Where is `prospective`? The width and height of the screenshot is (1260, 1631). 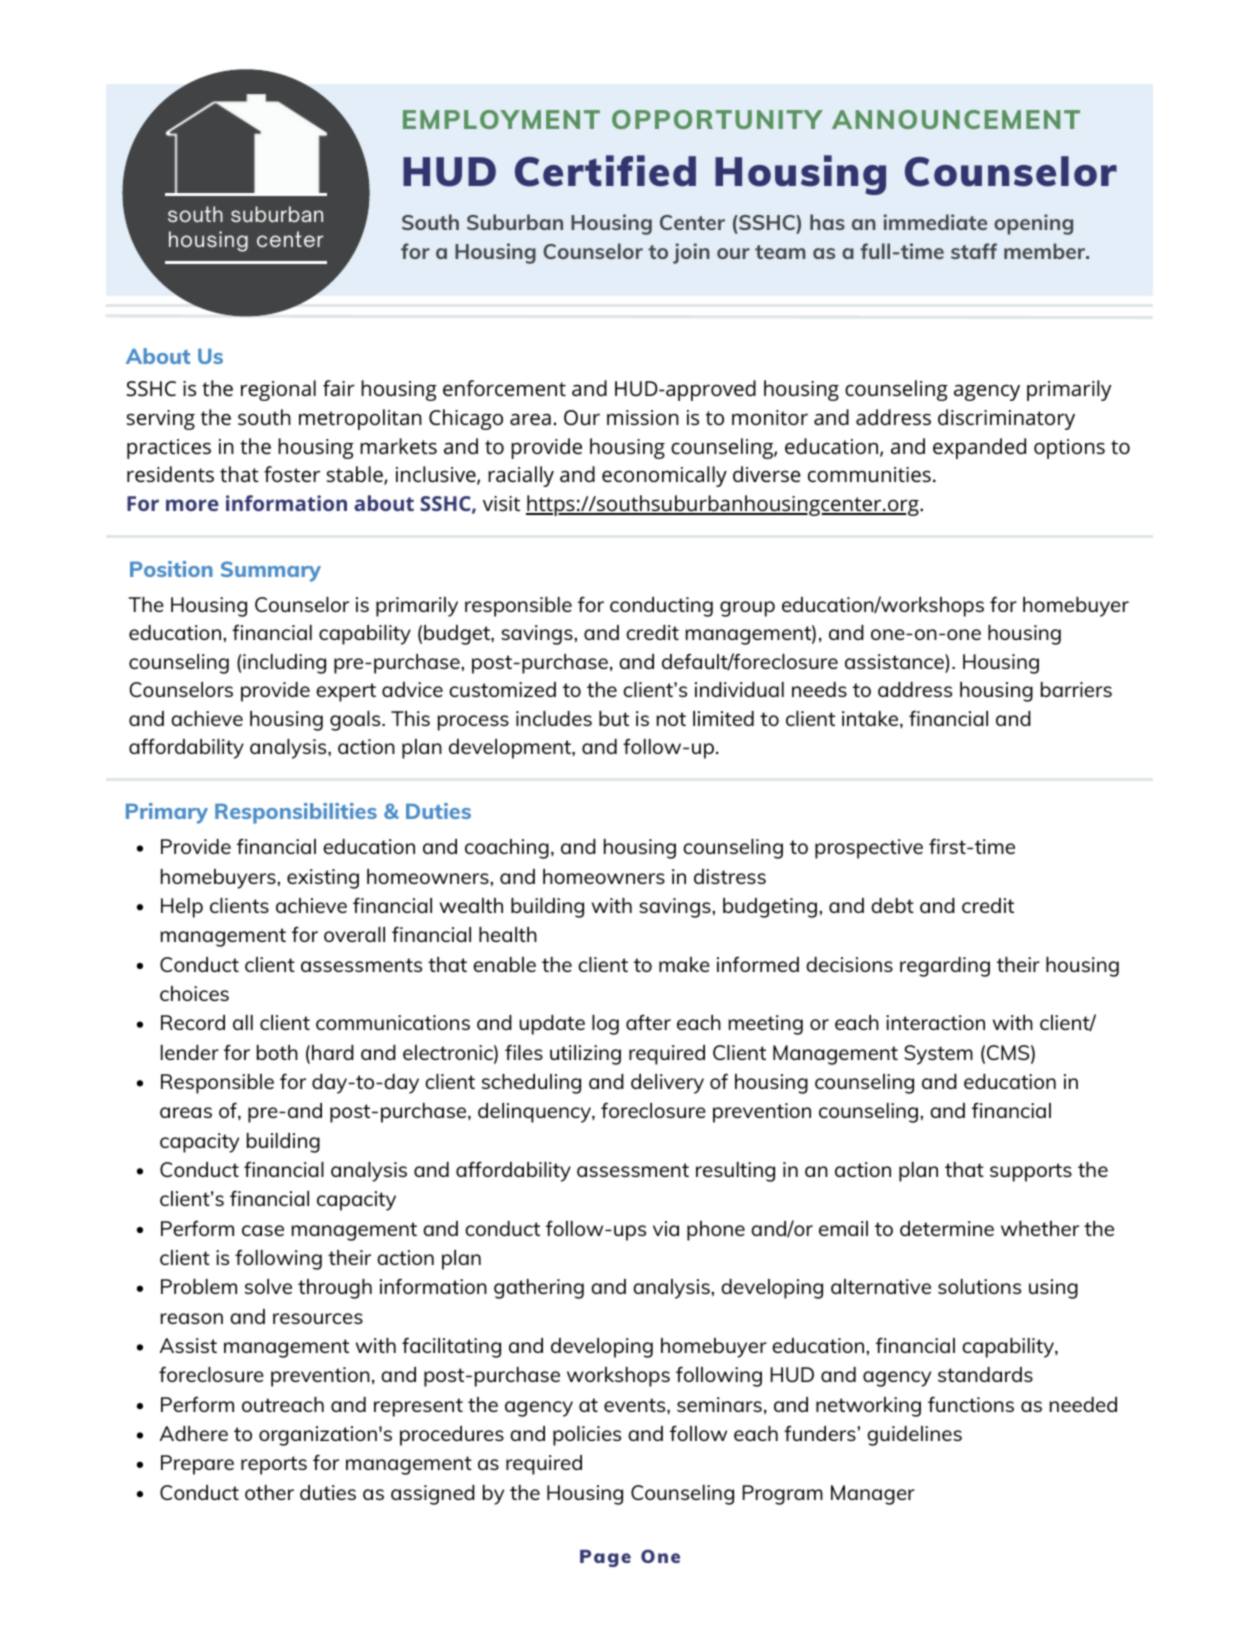
prospective is located at coordinates (869, 849).
